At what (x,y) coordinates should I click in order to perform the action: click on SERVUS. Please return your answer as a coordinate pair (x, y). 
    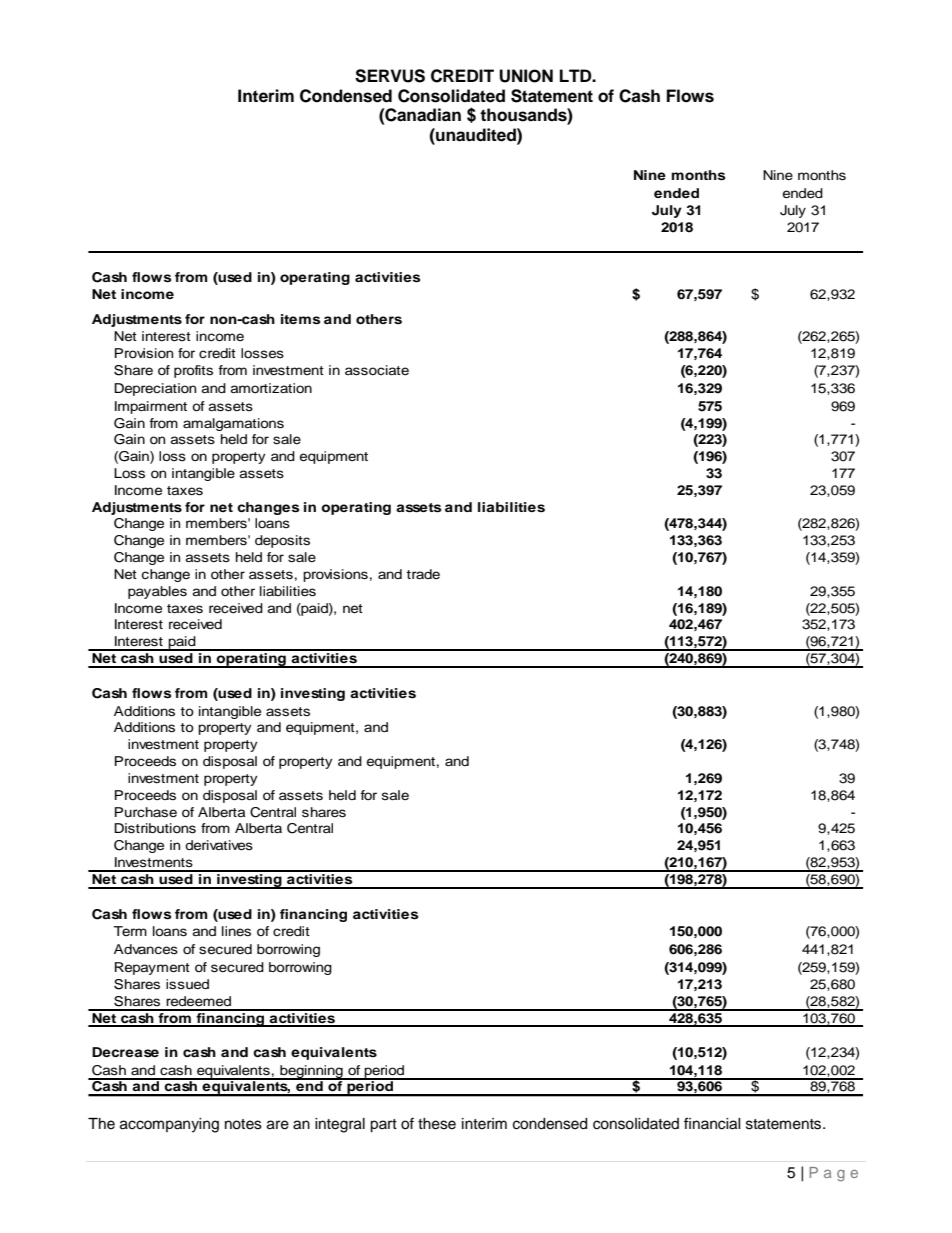
    Looking at the image, I should click on (390, 76).
